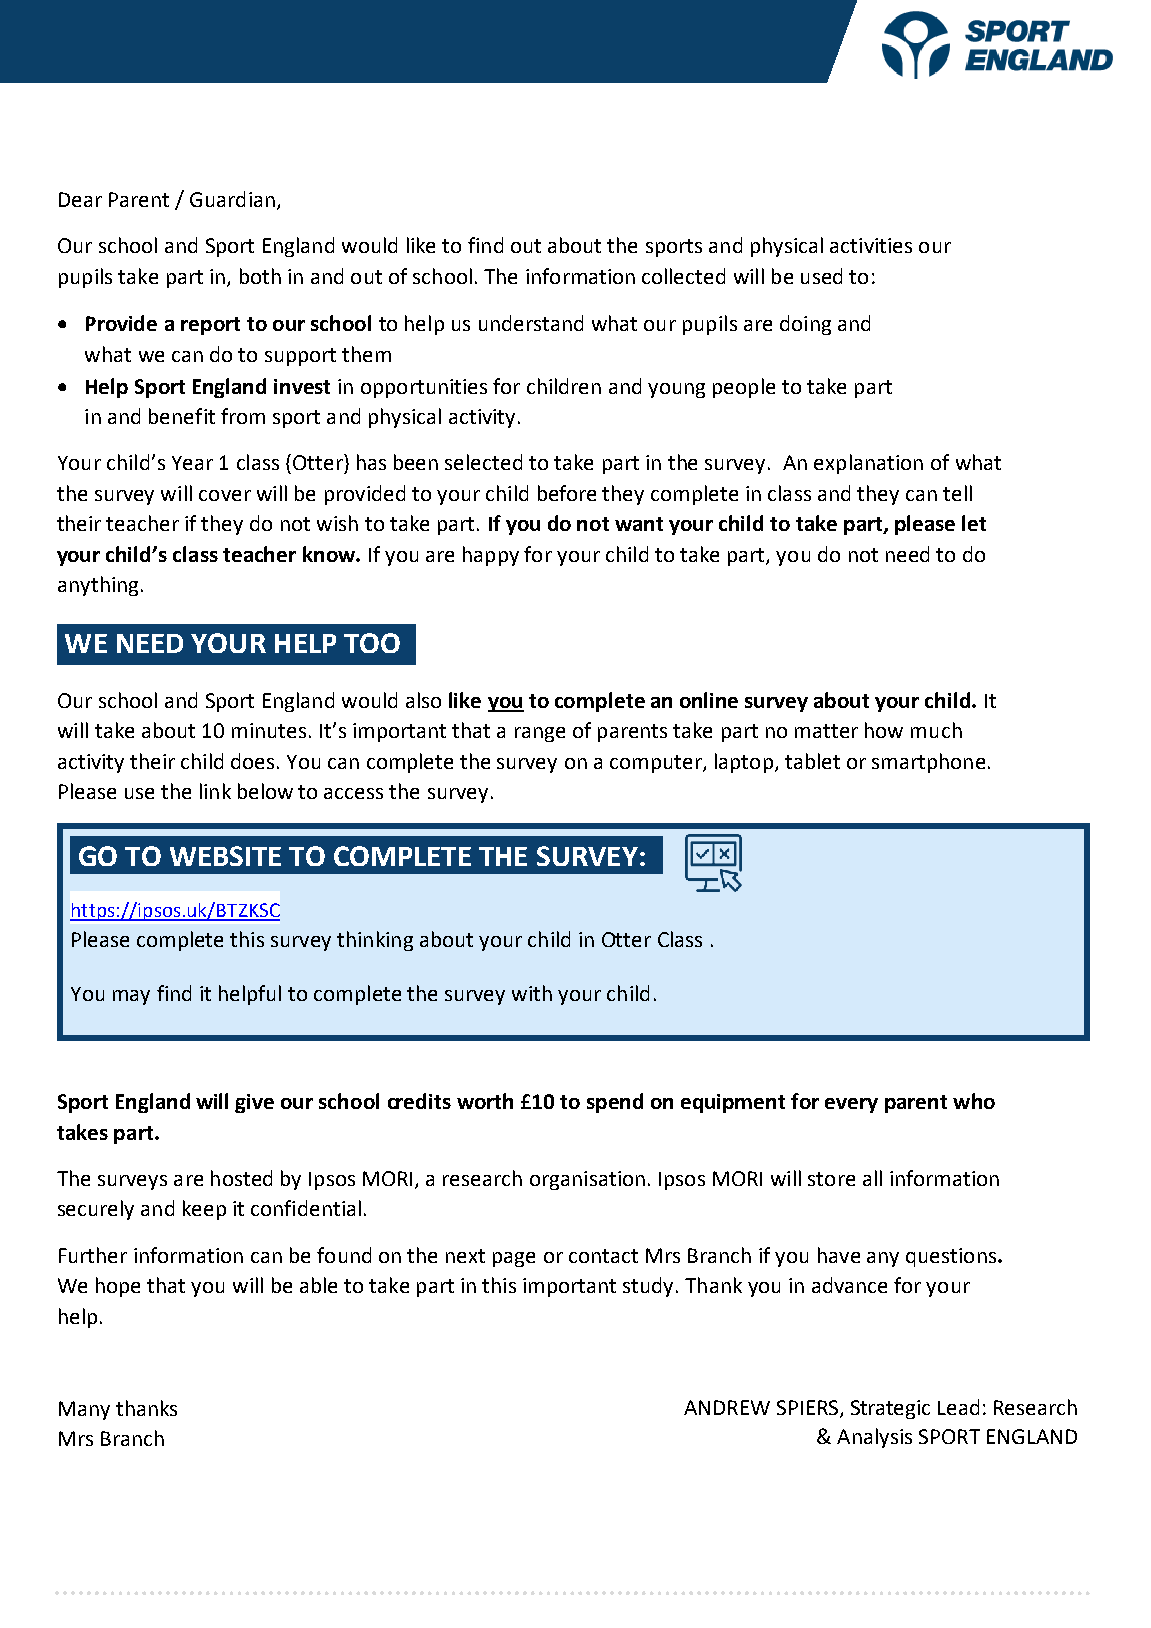  I want to click on understand, so click(531, 323).
